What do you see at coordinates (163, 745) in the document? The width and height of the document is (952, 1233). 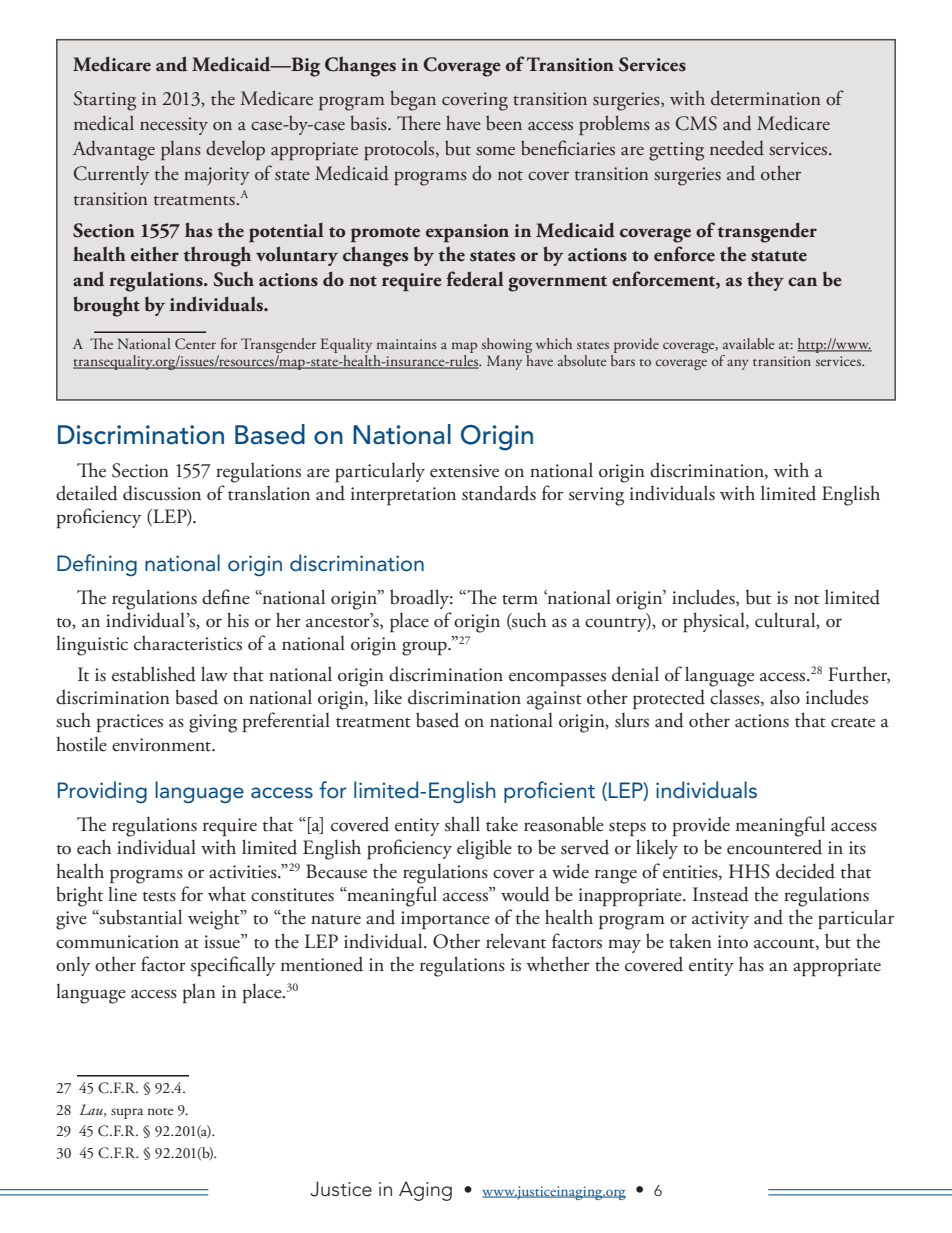 I see `environment` at bounding box center [163, 745].
